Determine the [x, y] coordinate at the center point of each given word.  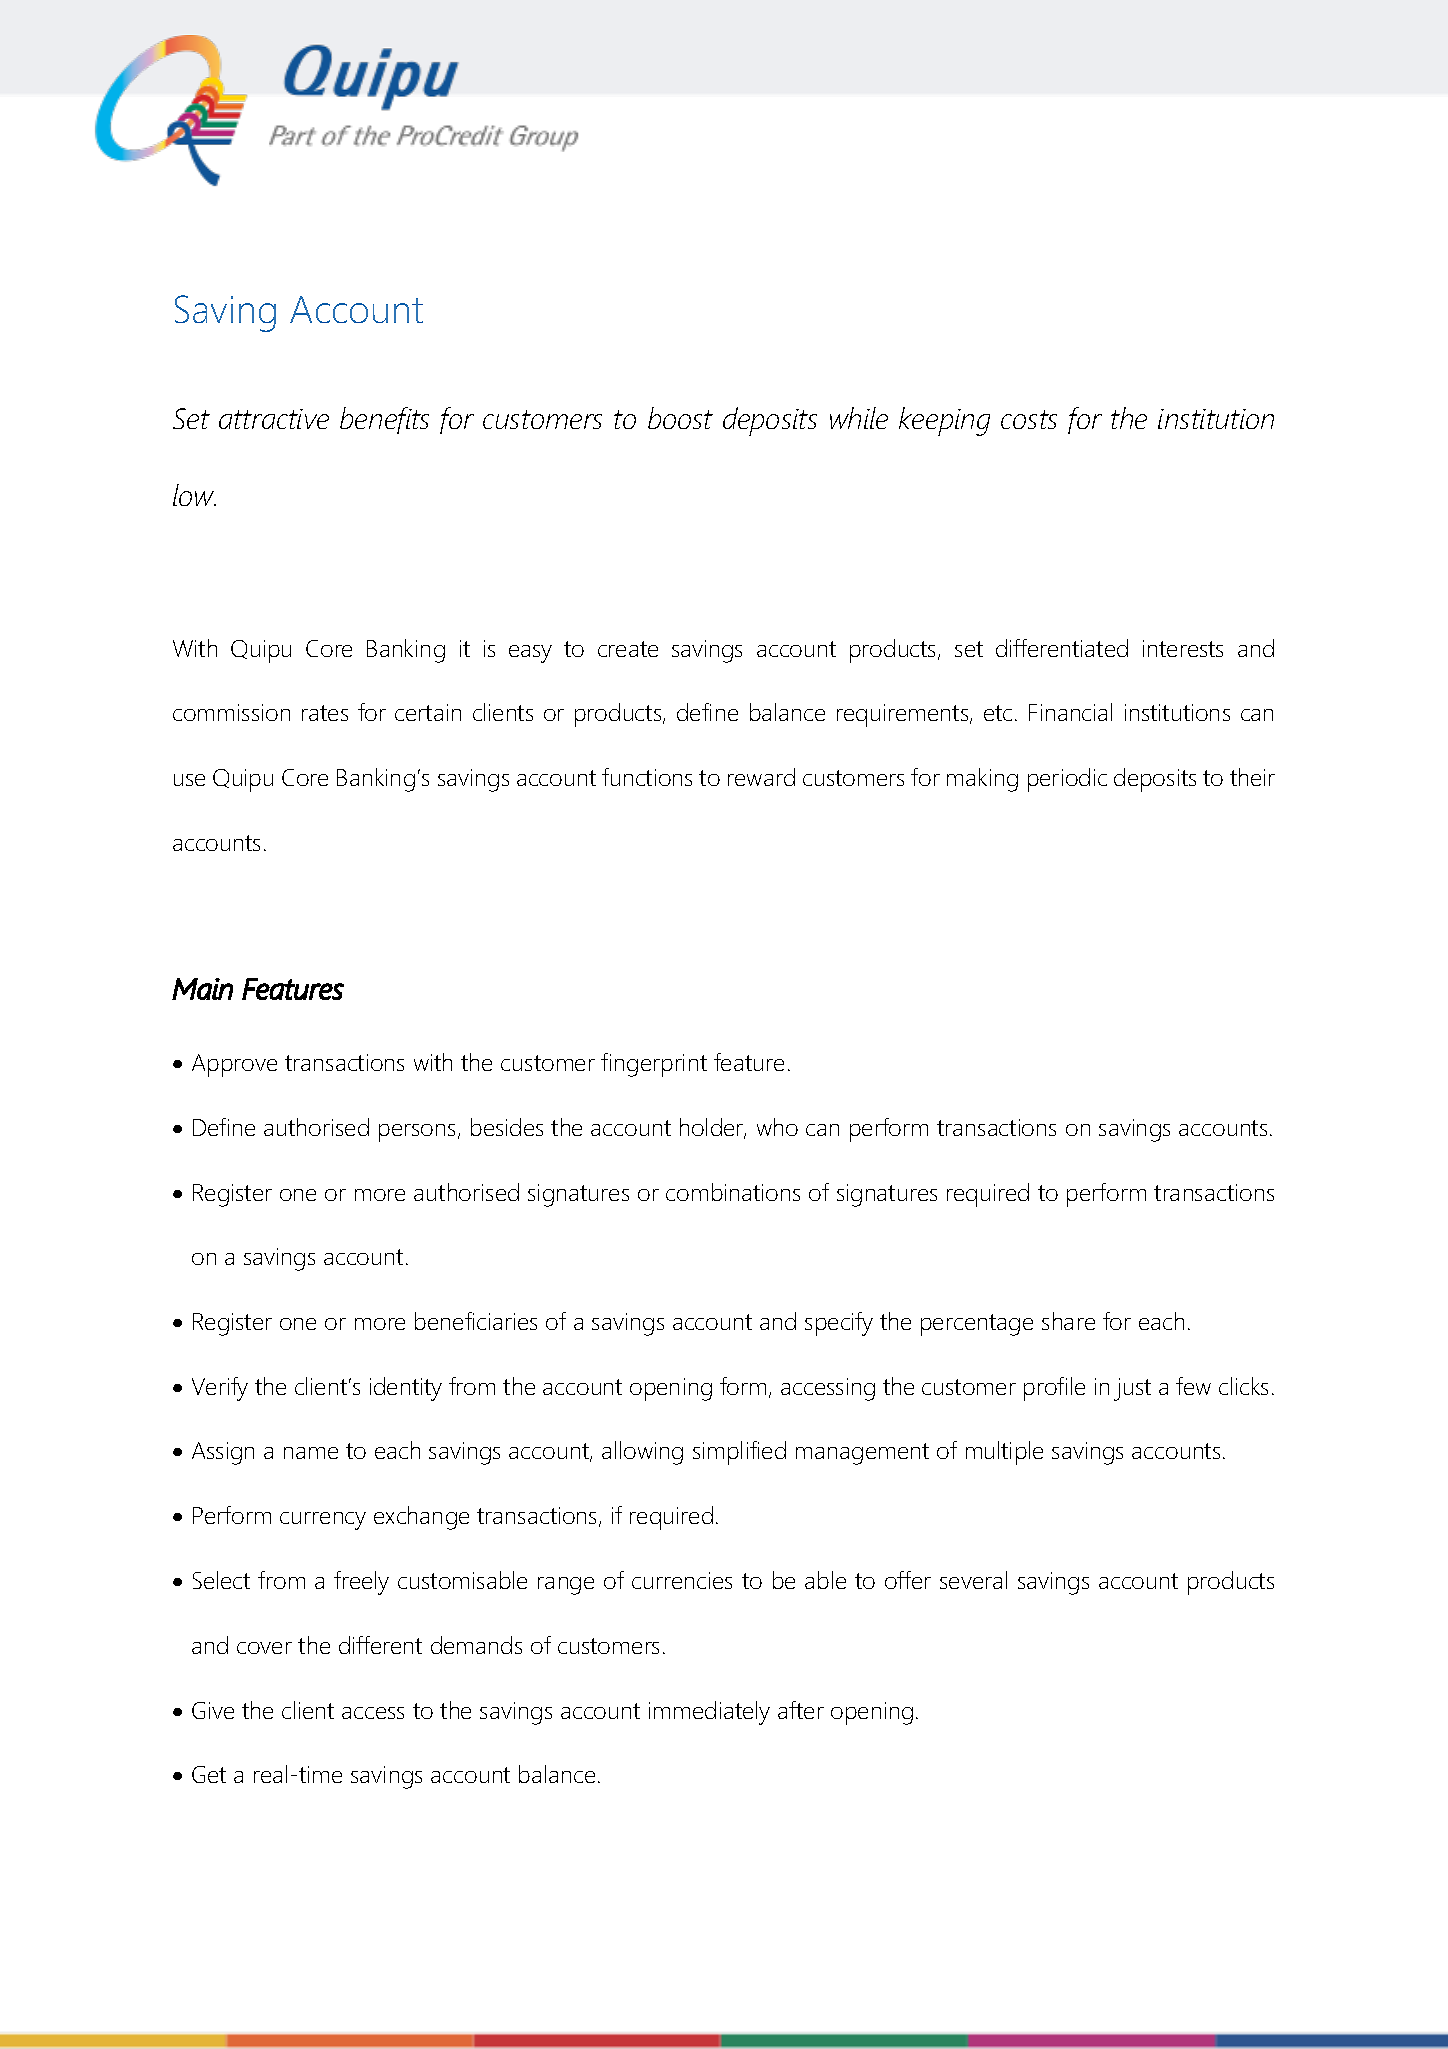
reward [761, 777]
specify [839, 1324]
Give [213, 1710]
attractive [274, 419]
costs [1029, 419]
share [1068, 1321]
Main [202, 989]
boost [680, 418]
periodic [1067, 780]
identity [406, 1389]
